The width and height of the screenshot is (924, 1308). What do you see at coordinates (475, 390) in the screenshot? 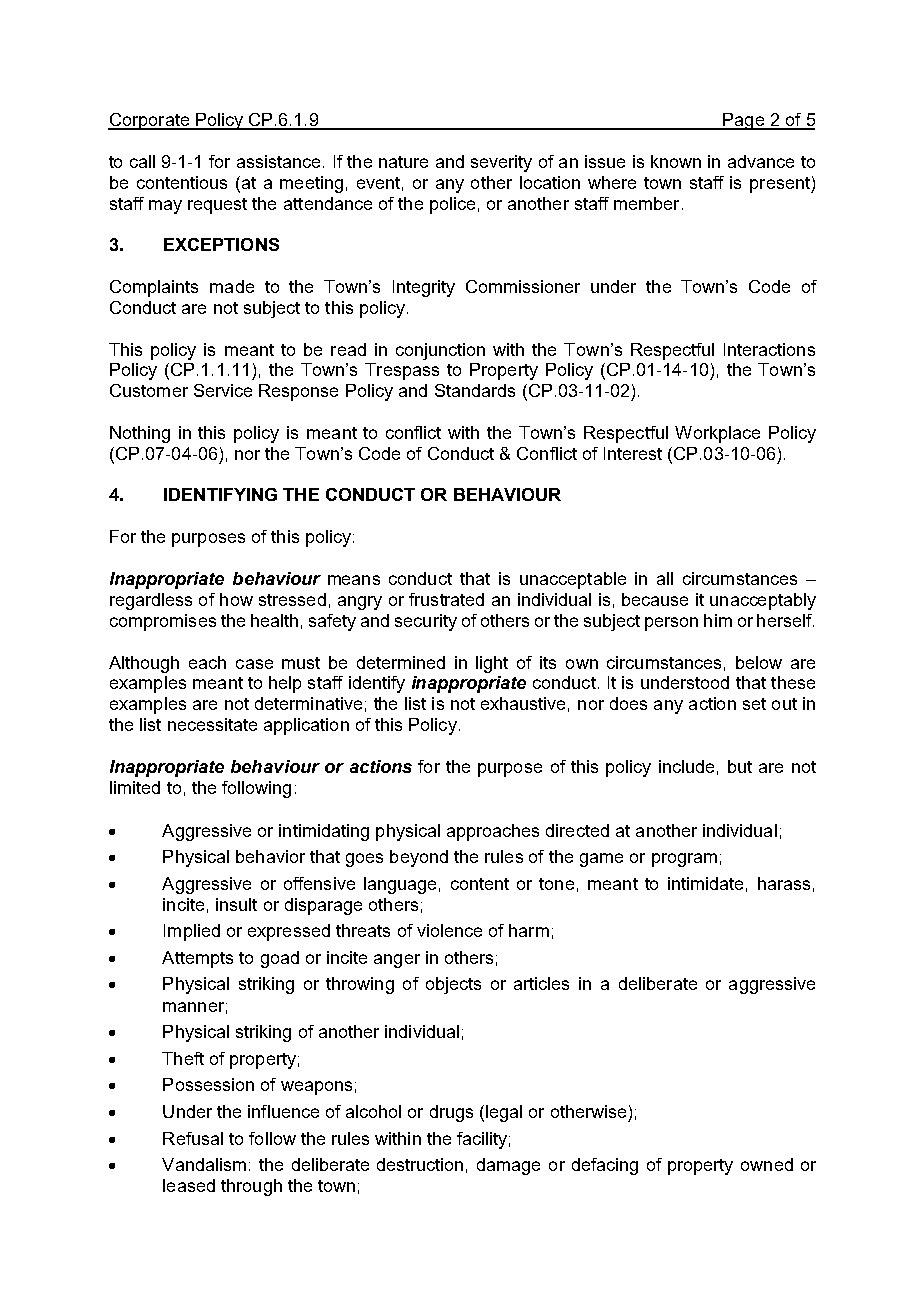
I see `Standards` at bounding box center [475, 390].
